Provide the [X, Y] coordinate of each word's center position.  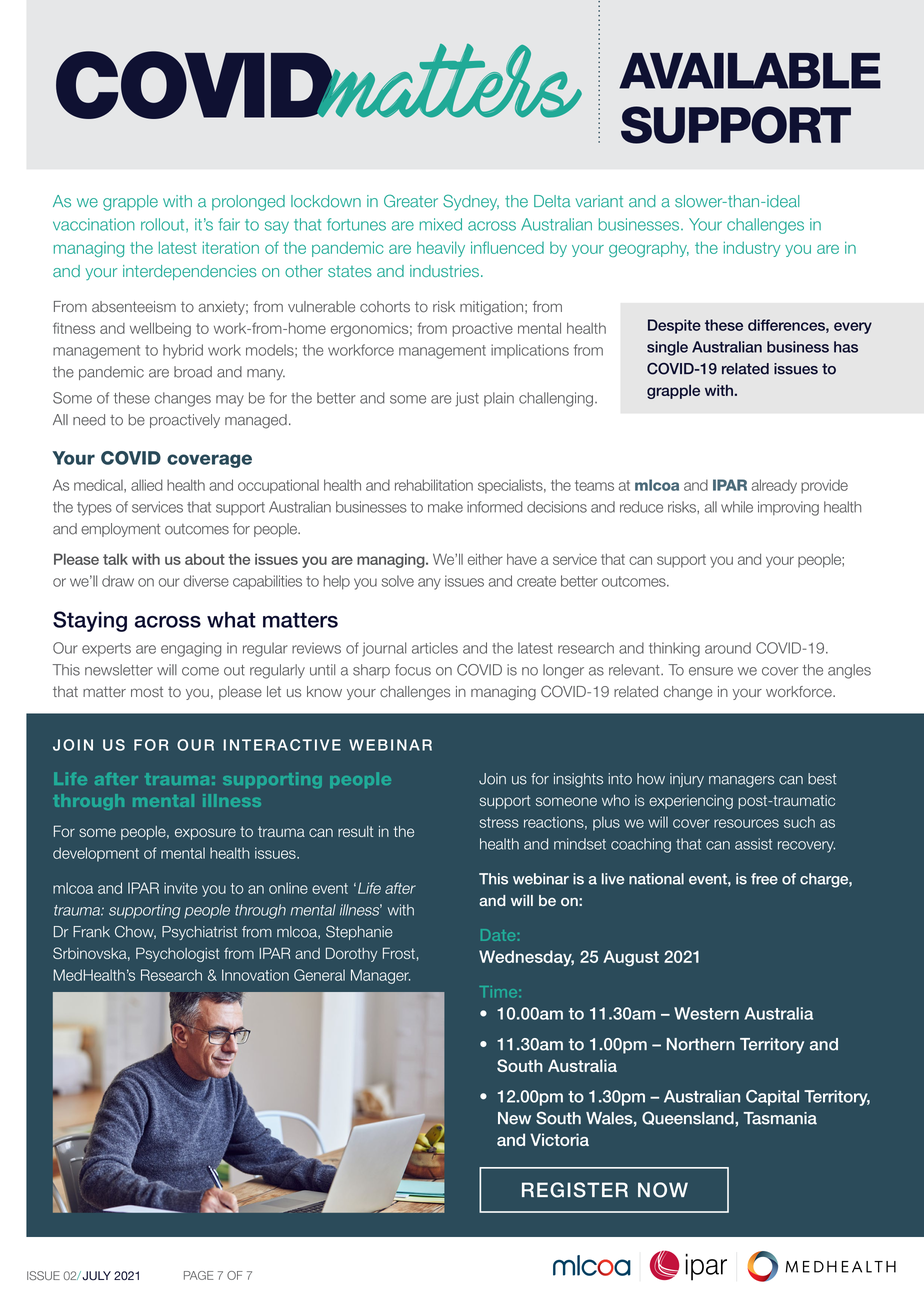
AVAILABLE [750, 71]
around [728, 648]
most [147, 692]
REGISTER [575, 1190]
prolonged [248, 203]
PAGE [198, 1275]
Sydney [471, 202]
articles [435, 648]
